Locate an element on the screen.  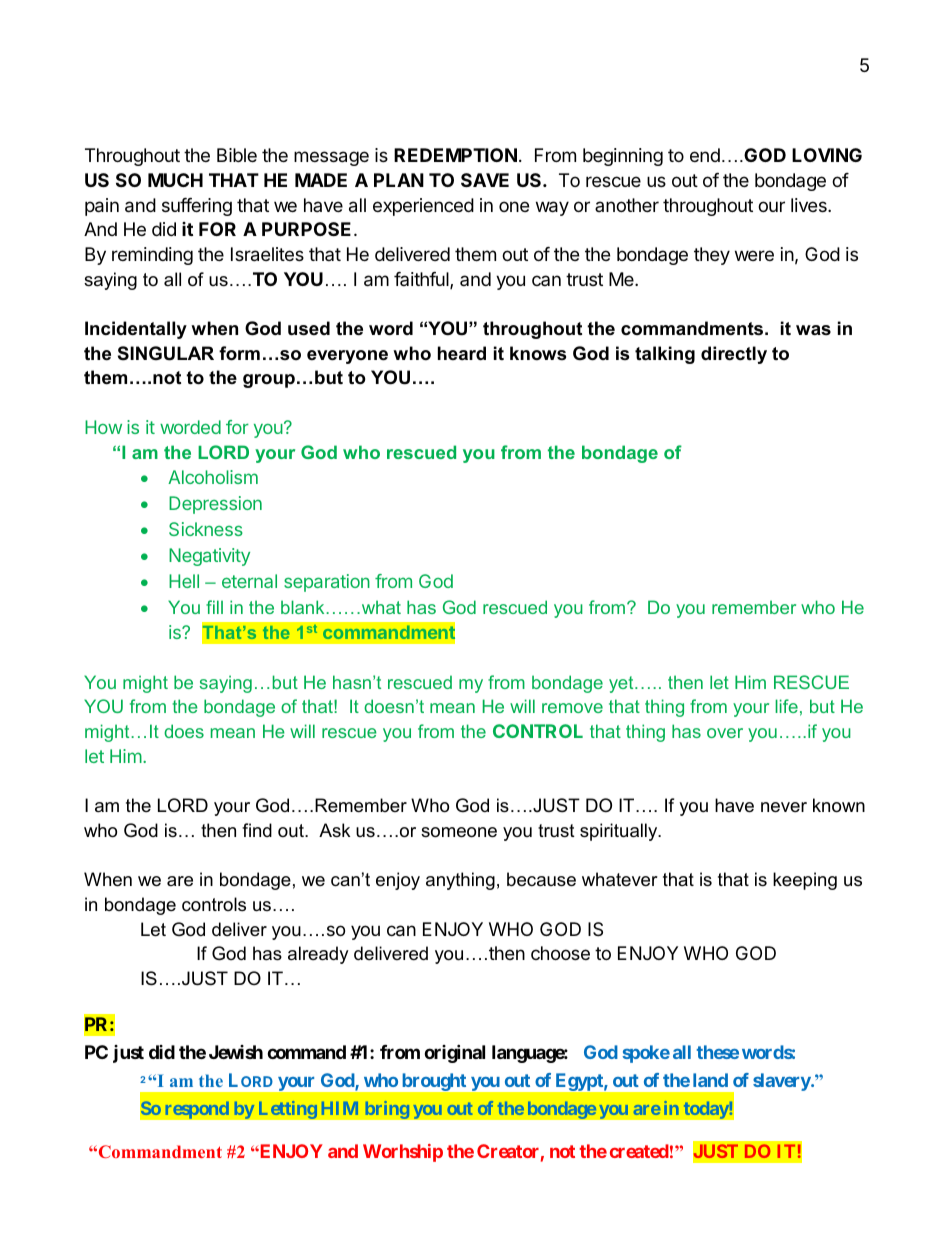
slavery is located at coordinates (782, 1082).
